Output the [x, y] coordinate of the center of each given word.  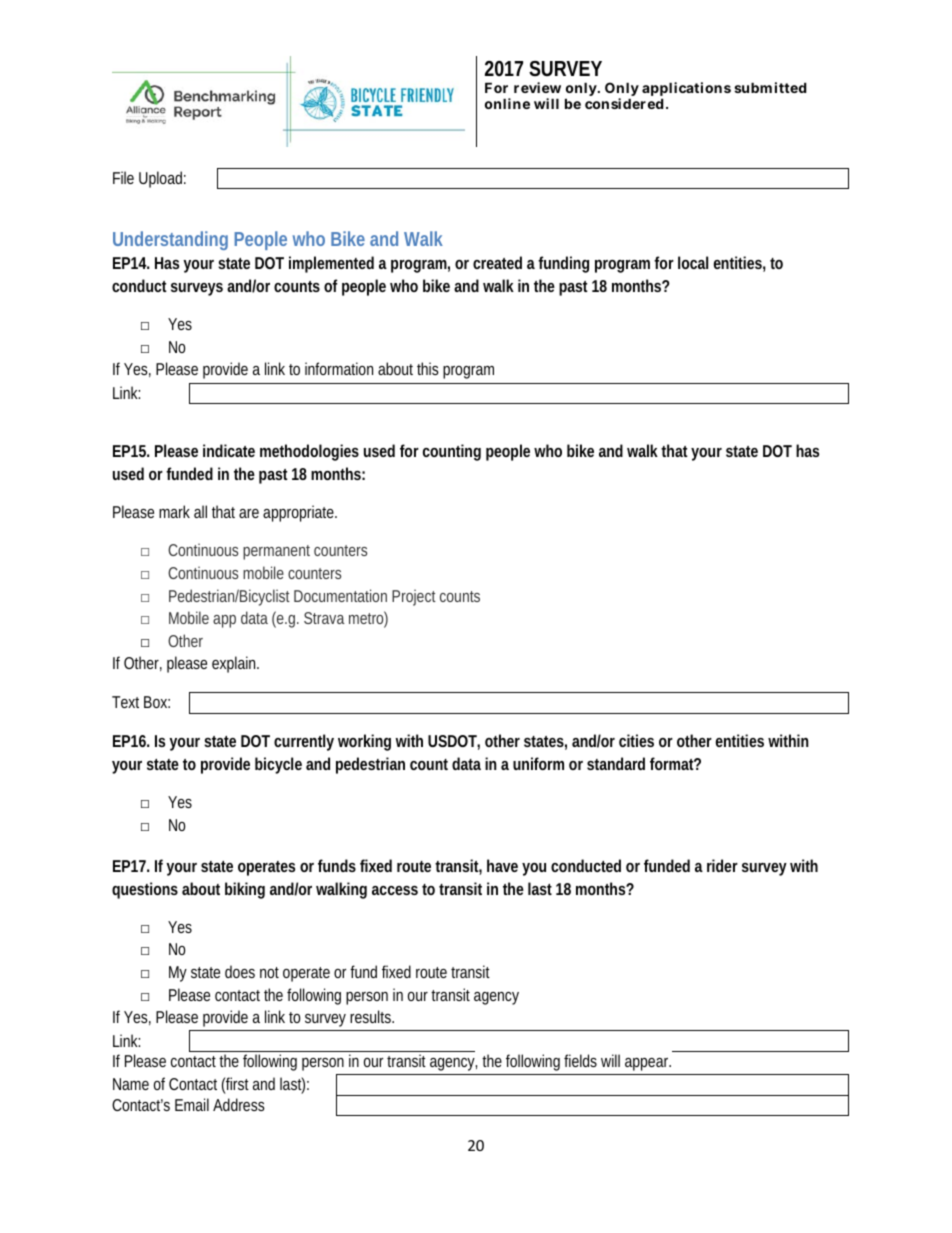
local [693, 262]
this [428, 368]
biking [245, 890]
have [502, 865]
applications [686, 91]
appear [648, 1064]
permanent [276, 552]
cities [636, 740]
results [372, 1016]
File [123, 177]
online [507, 103]
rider [722, 865]
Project [414, 597]
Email [192, 1104]
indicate [229, 450]
